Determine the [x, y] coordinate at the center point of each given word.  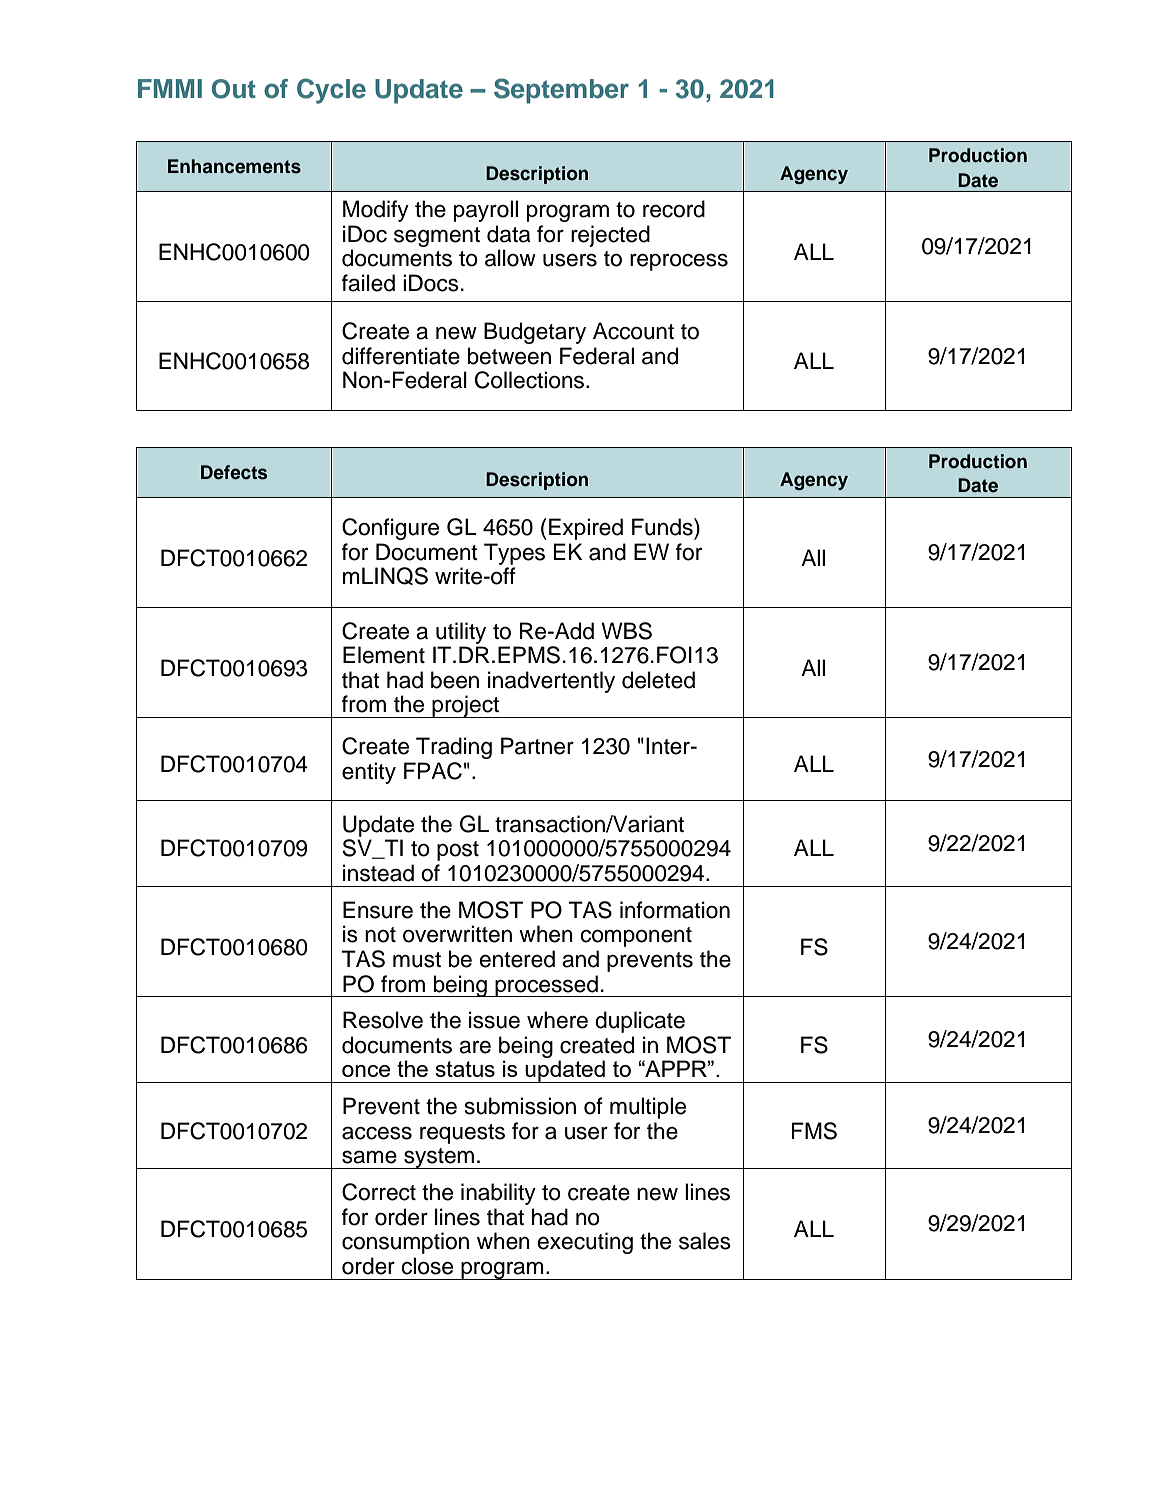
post [458, 851]
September [561, 91]
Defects [234, 472]
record [674, 209]
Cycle [331, 91]
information [675, 910]
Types [514, 554]
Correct [379, 1192]
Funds [663, 527]
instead [378, 873]
